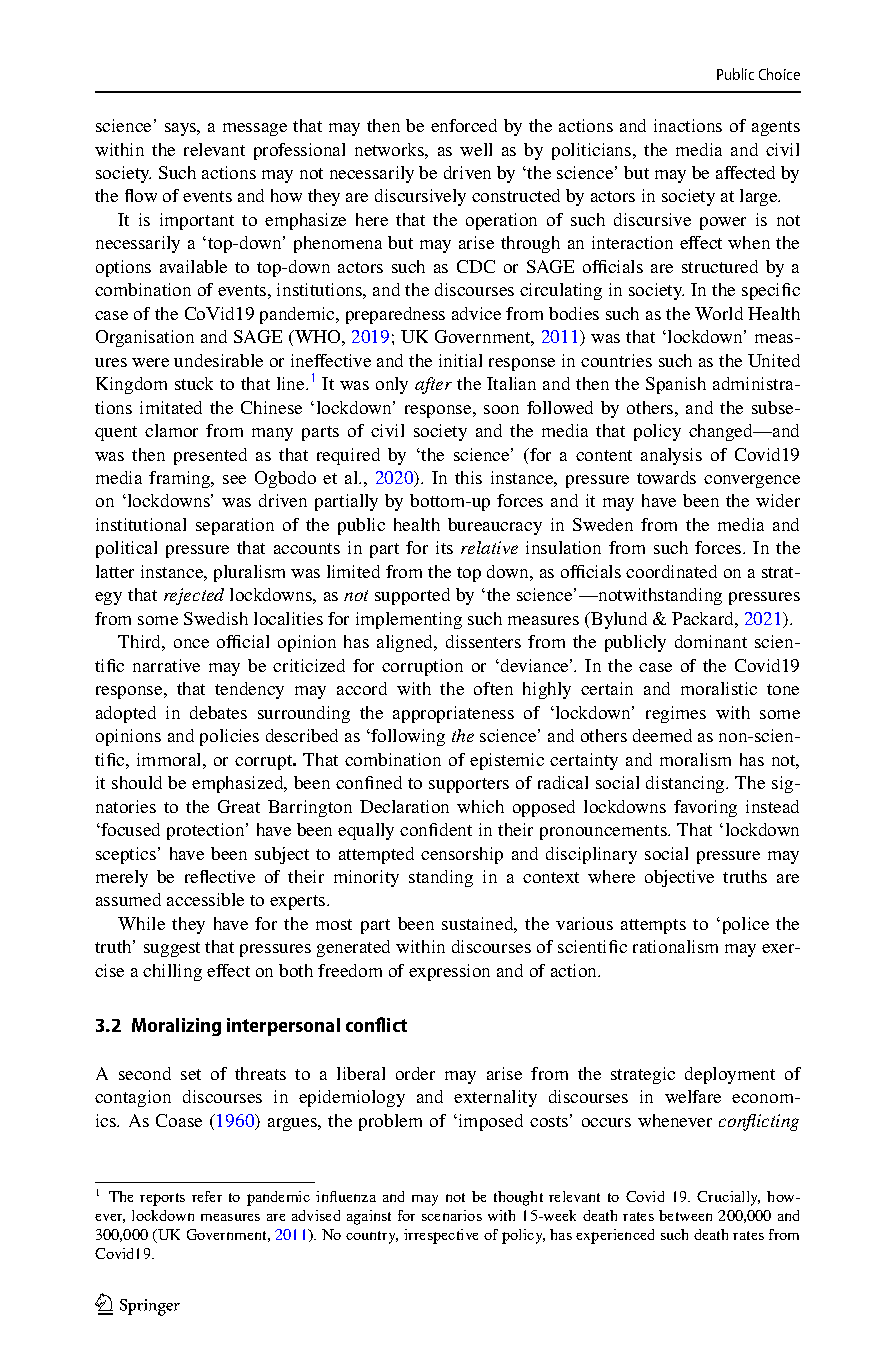 The width and height of the screenshot is (896, 1359). Describe the element at coordinates (191, 643) in the screenshot. I see `once` at that location.
